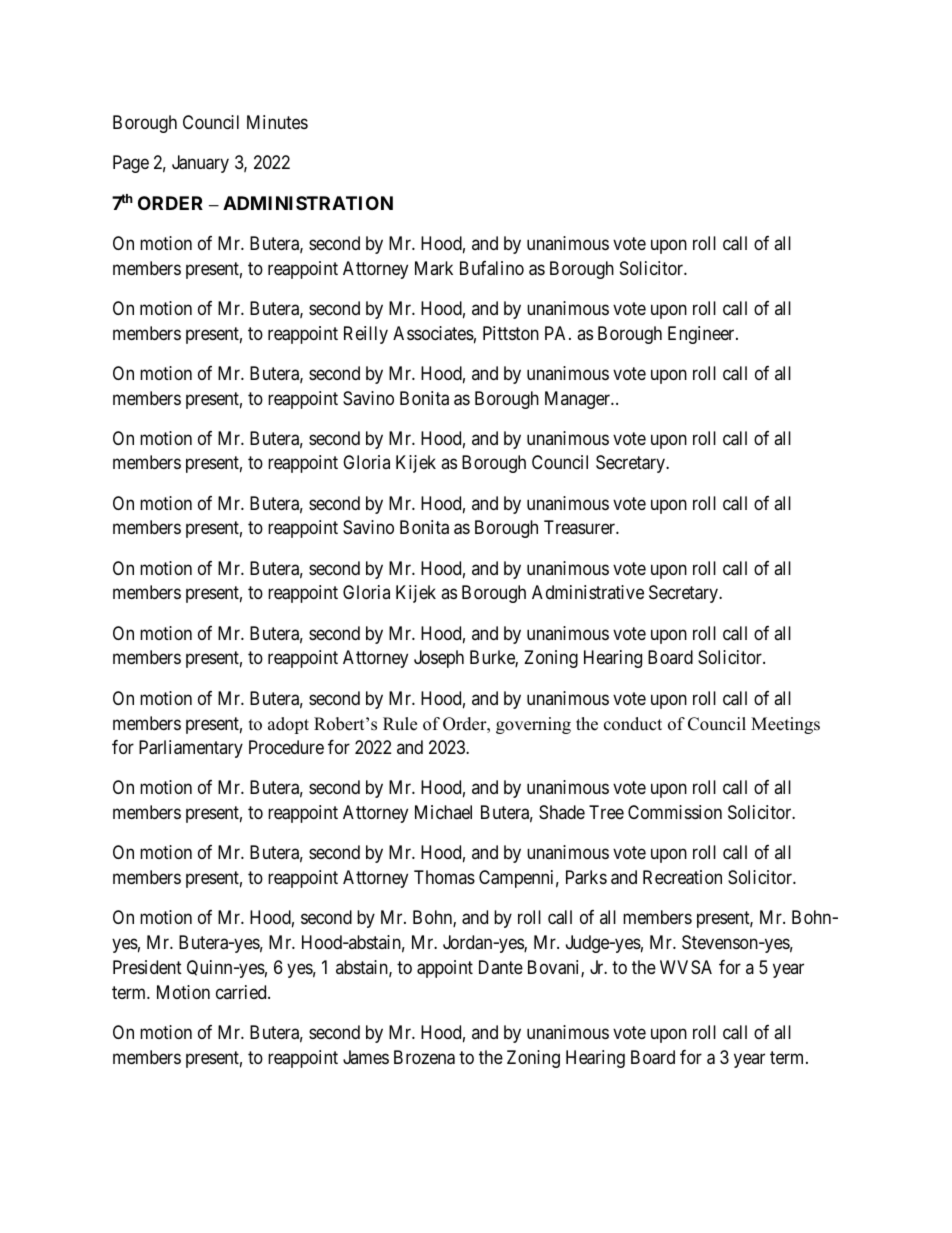  Describe the element at coordinates (501, 967) in the image. I see `Dante` at that location.
